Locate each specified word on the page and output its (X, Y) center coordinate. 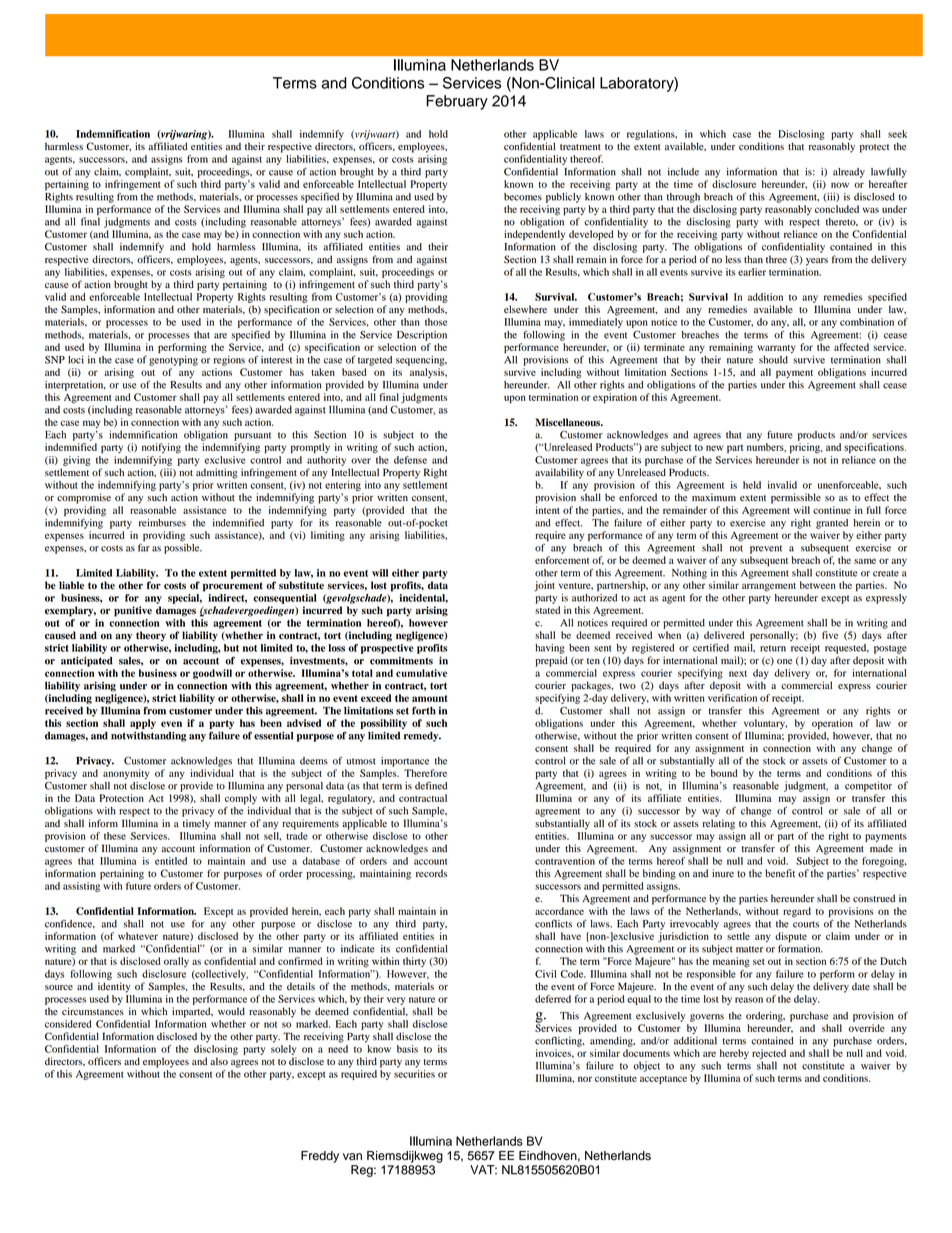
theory (151, 636)
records (431, 873)
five (830, 635)
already (849, 173)
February (457, 102)
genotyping (173, 361)
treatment (580, 147)
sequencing (421, 361)
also (219, 1061)
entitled (171, 861)
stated (547, 610)
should (773, 360)
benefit (780, 873)
